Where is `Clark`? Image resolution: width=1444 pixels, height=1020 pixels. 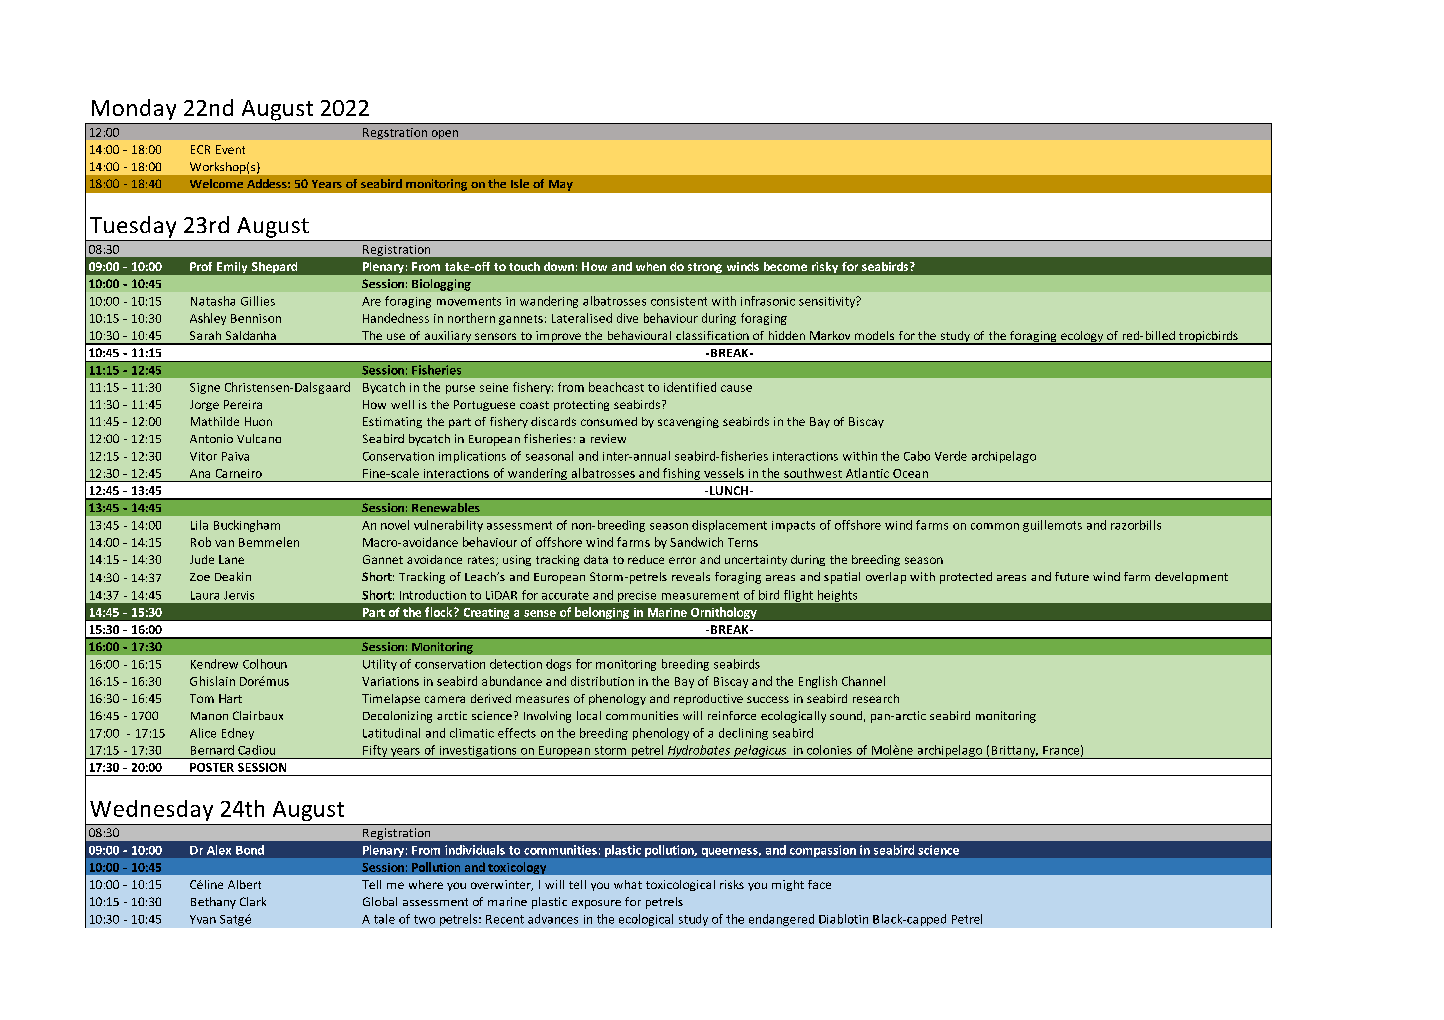 Clark is located at coordinates (253, 901).
